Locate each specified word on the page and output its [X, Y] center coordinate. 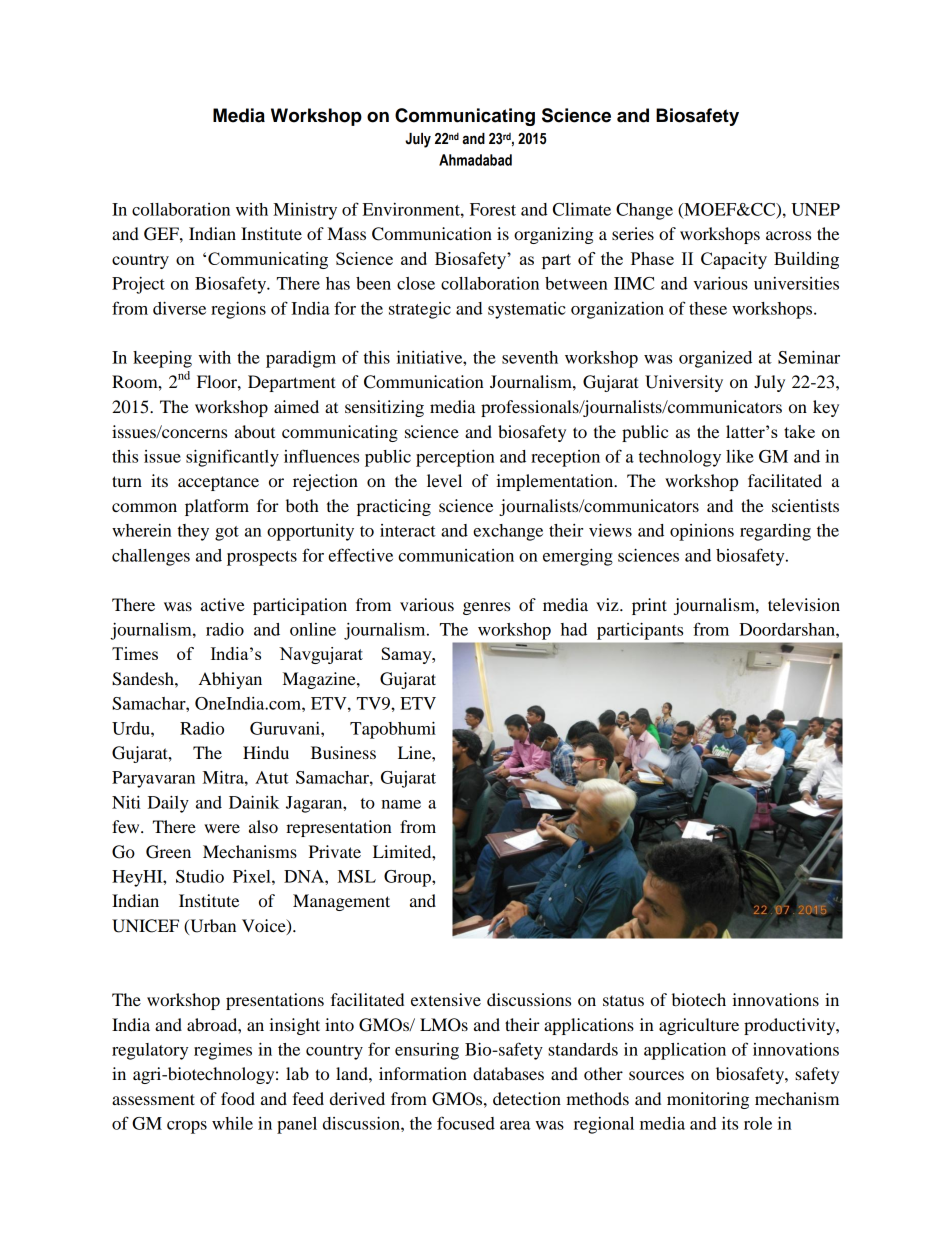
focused [466, 1123]
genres [486, 608]
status [623, 1000]
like [740, 456]
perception [455, 458]
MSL [357, 876]
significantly [232, 458]
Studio [200, 876]
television [804, 604]
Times [135, 653]
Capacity [734, 260]
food [238, 1098]
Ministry [305, 211]
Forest [493, 209]
